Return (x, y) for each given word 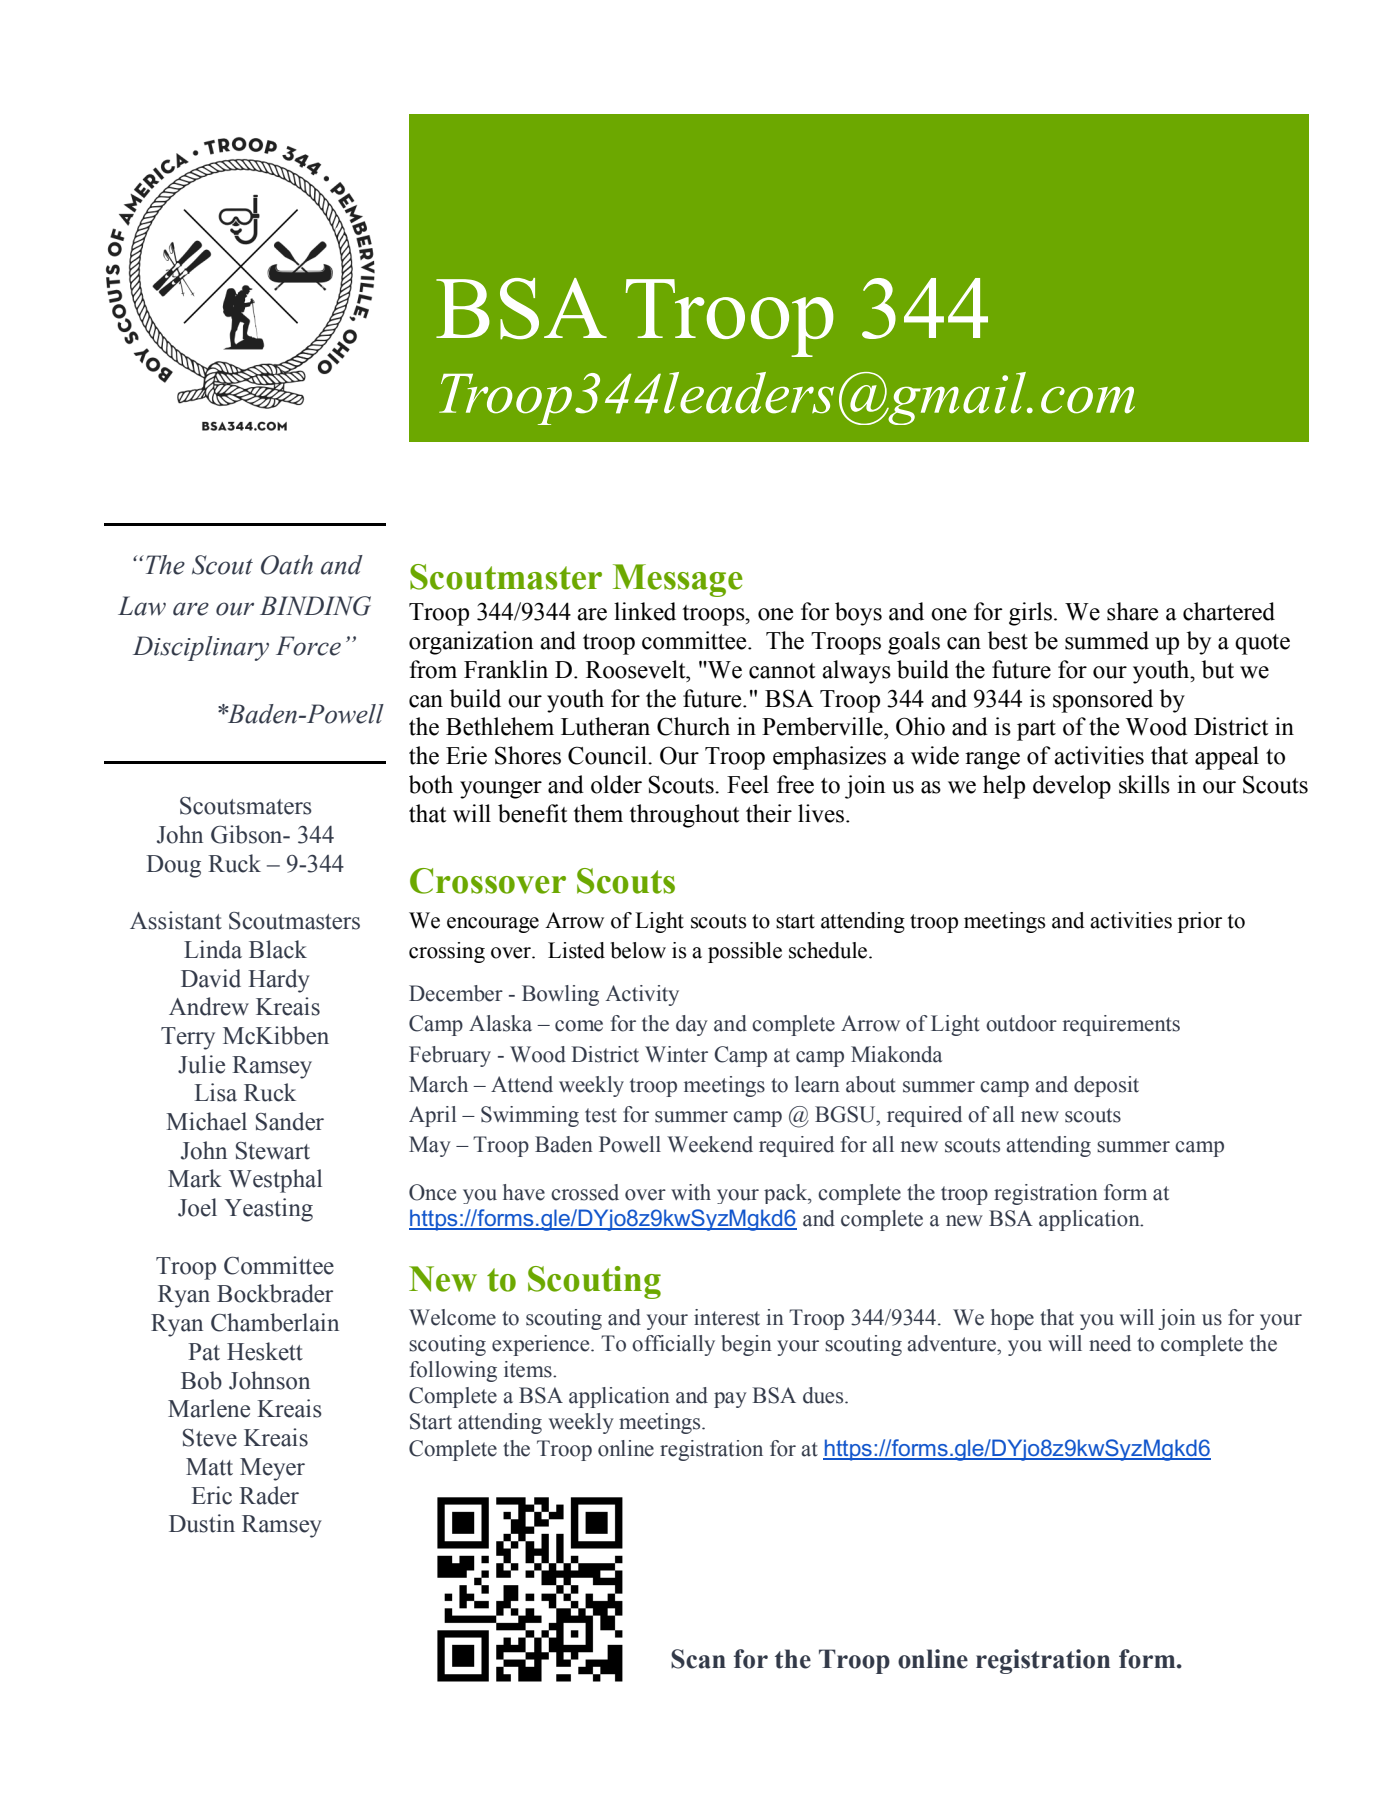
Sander (290, 1121)
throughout (684, 816)
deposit (1106, 1086)
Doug (173, 866)
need (1110, 1343)
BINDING (315, 606)
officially (673, 1345)
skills (1144, 784)
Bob (201, 1380)
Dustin (202, 1523)
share (1132, 611)
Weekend (710, 1144)
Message (678, 580)
